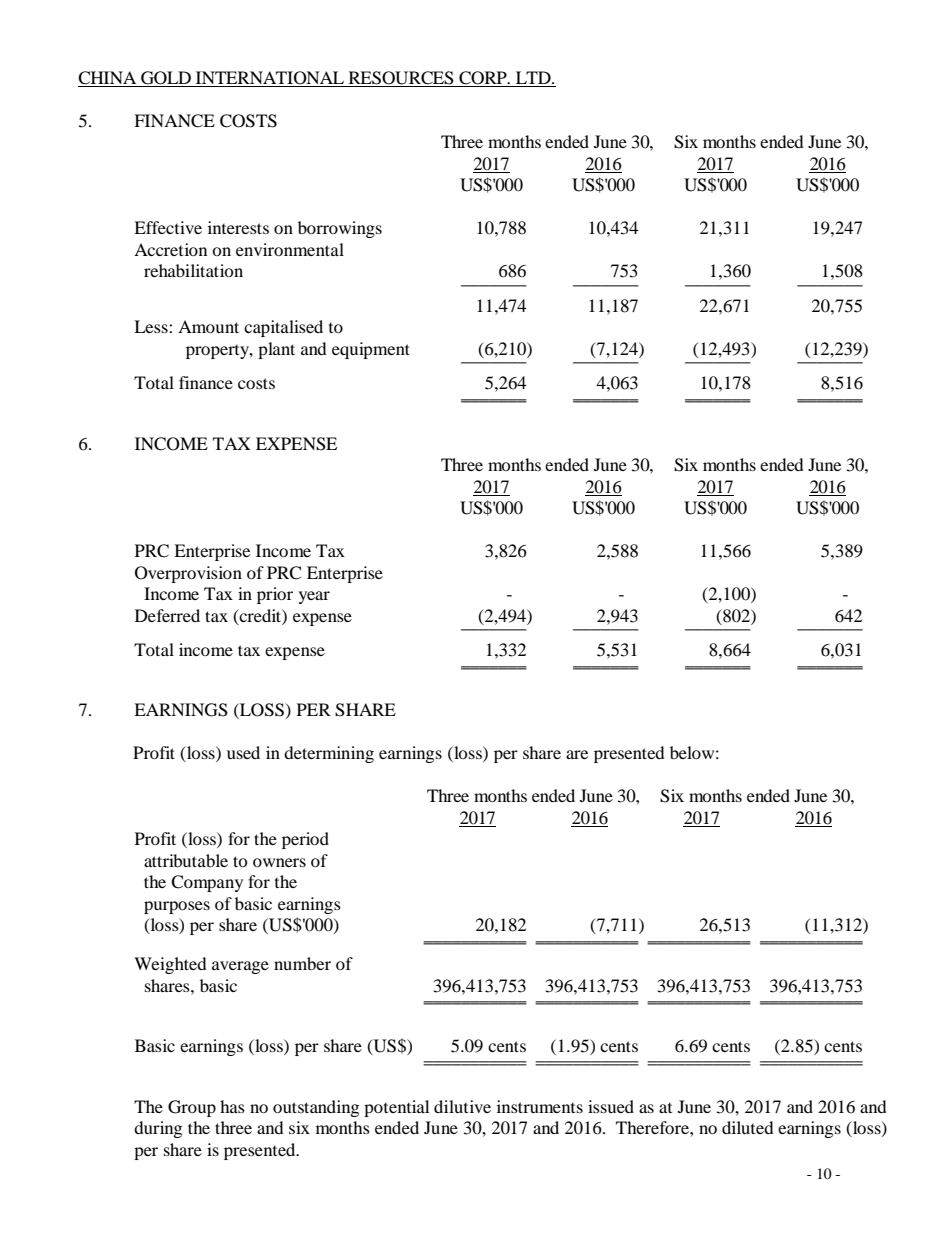  I want to click on used, so click(243, 752).
